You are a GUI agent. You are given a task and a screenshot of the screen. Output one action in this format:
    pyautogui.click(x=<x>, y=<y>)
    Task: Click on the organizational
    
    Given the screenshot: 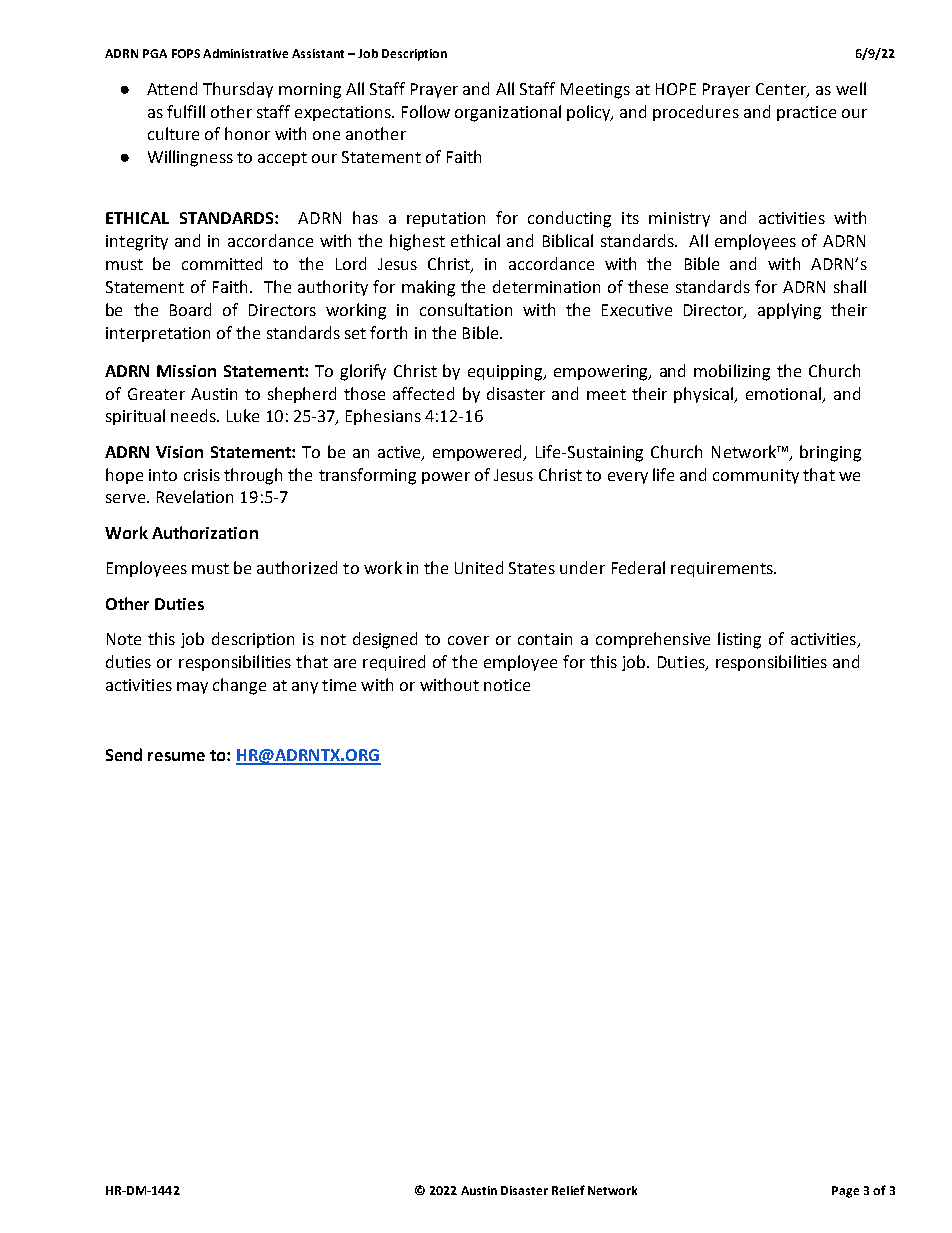 What is the action you would take?
    pyautogui.click(x=508, y=113)
